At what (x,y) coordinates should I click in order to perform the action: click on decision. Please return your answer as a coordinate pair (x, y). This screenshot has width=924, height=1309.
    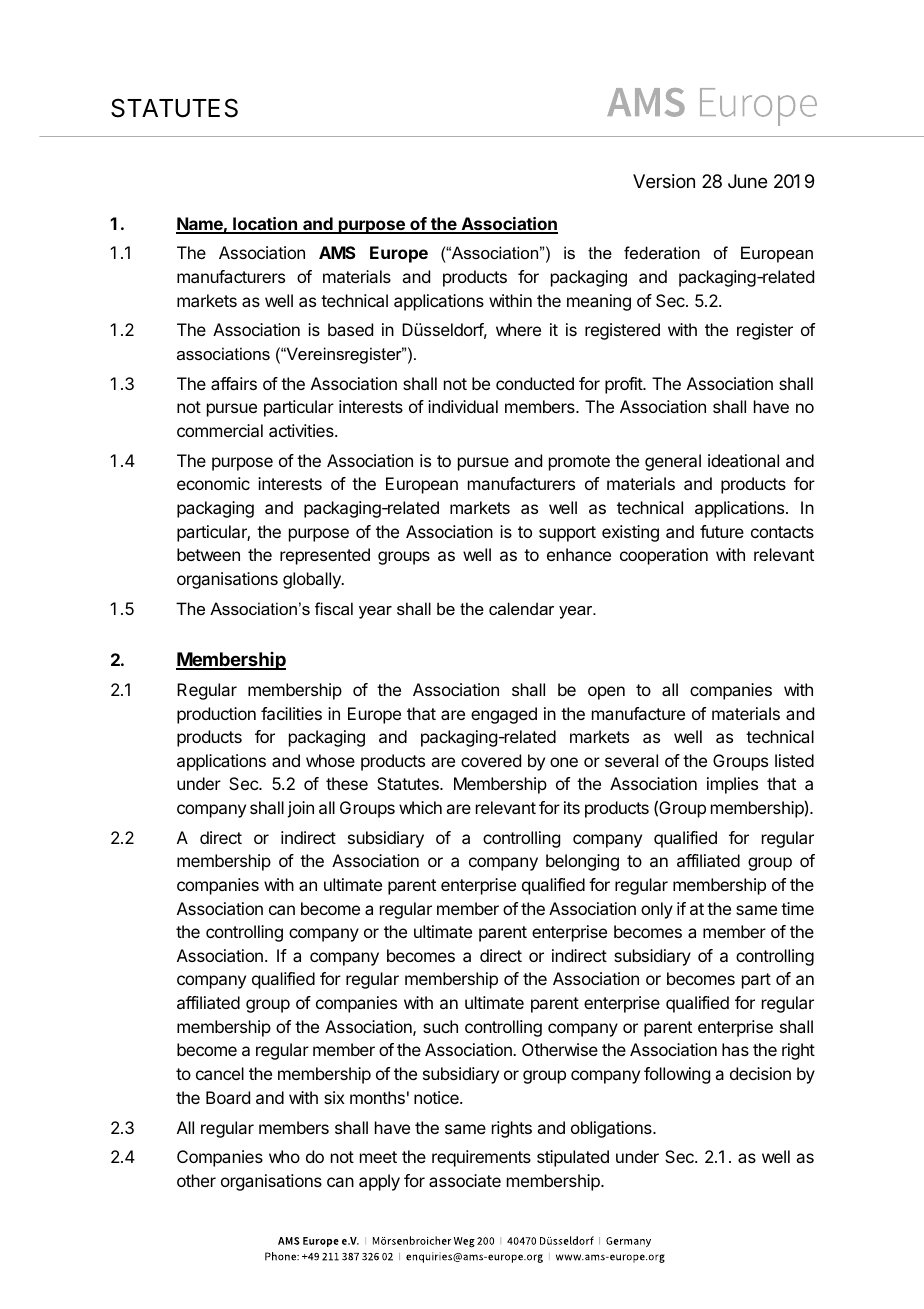
    Looking at the image, I should click on (760, 1073).
